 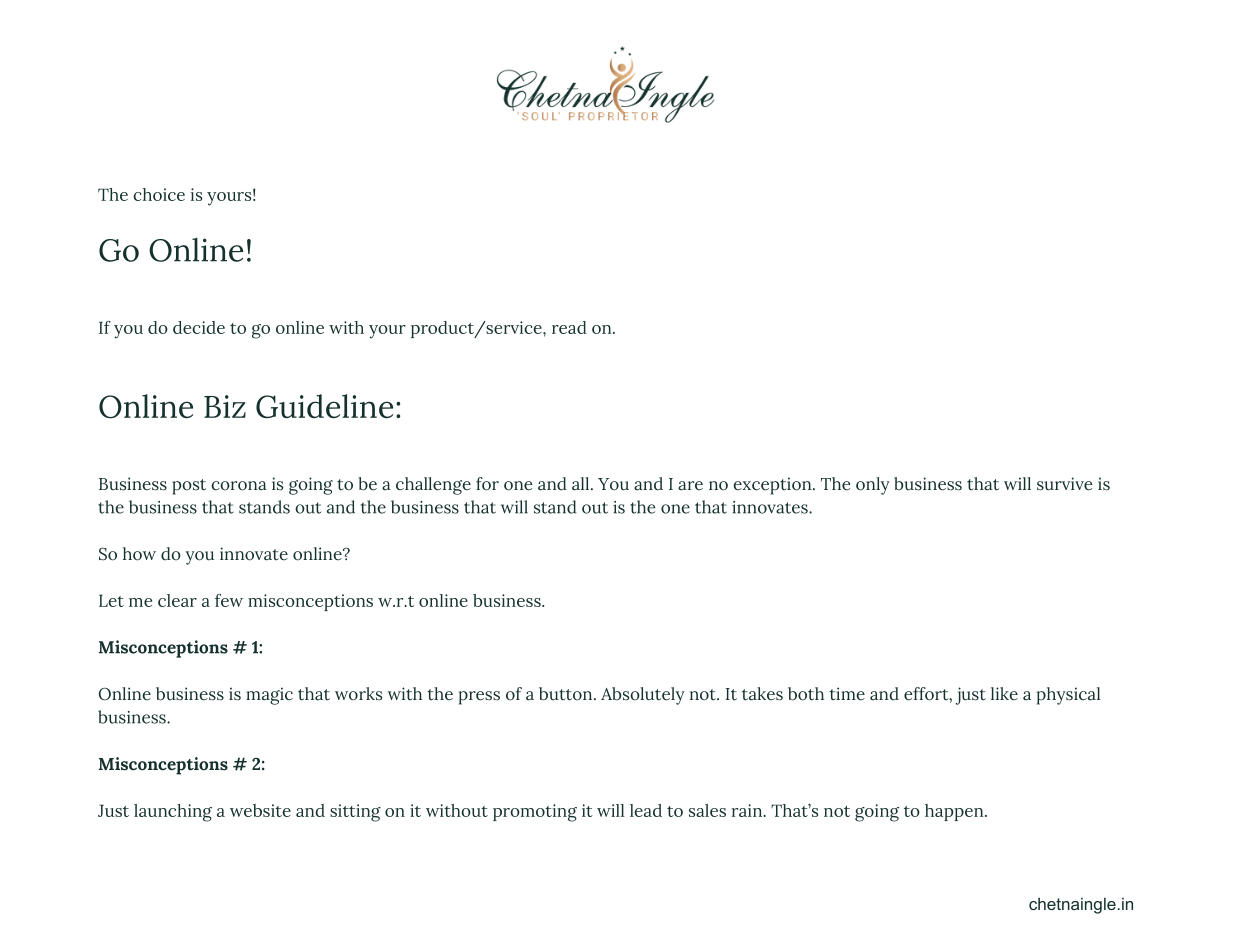 What do you see at coordinates (159, 194) in the screenshot?
I see `choice` at bounding box center [159, 194].
